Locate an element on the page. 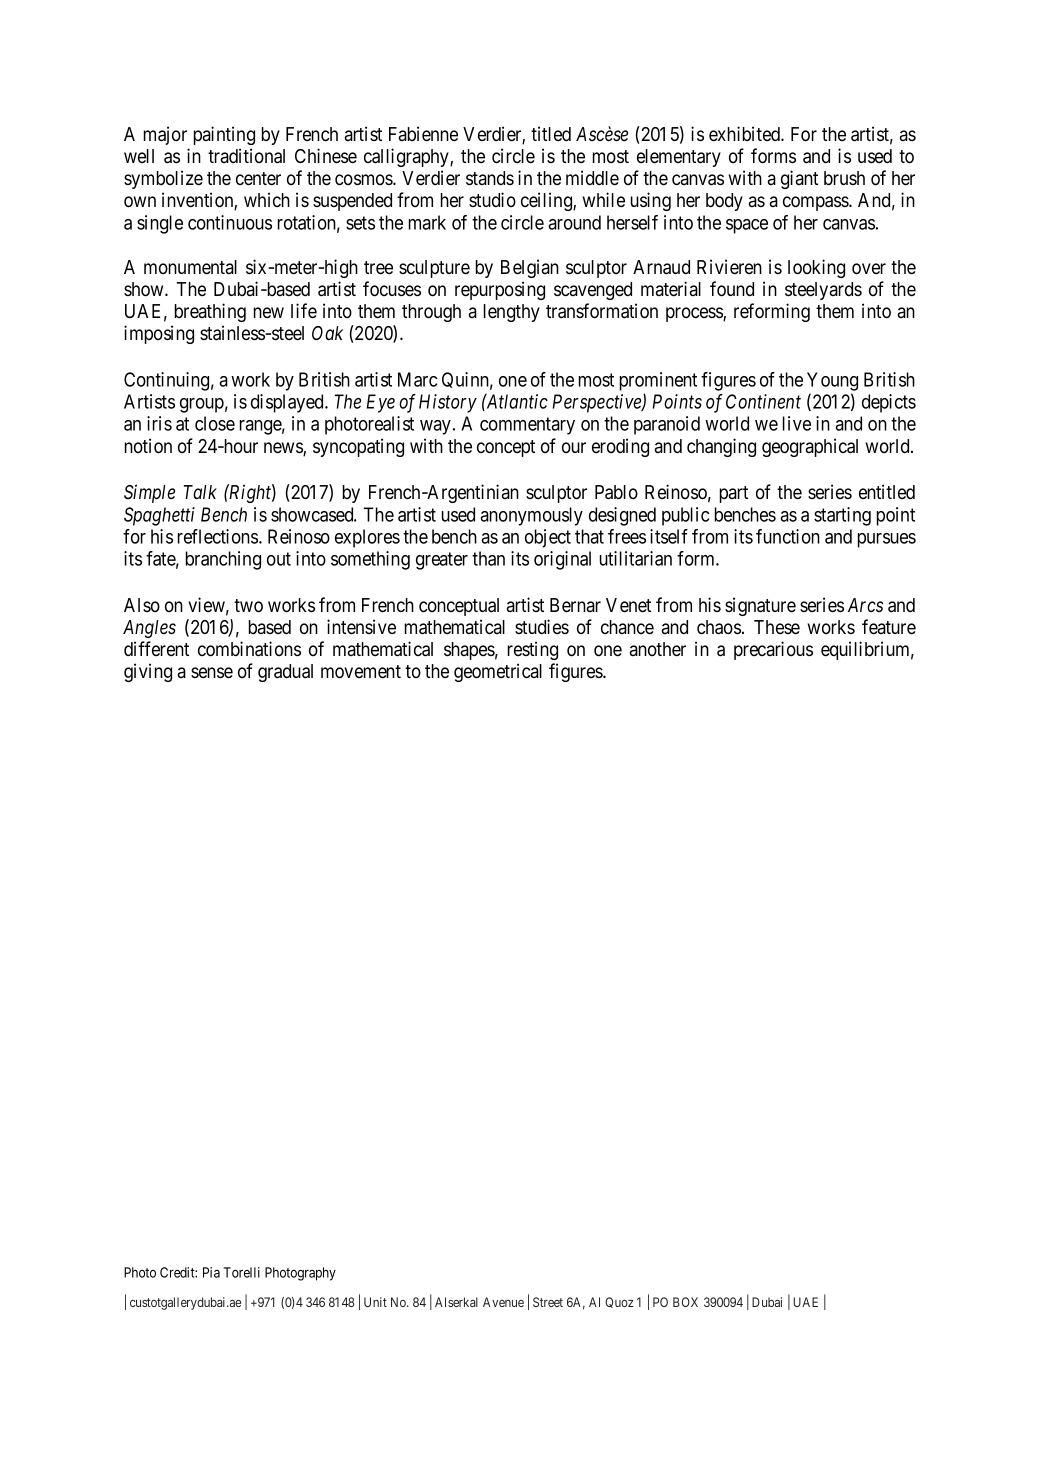 This page has width=1039, height=1469. Avenue is located at coordinates (503, 1302).
